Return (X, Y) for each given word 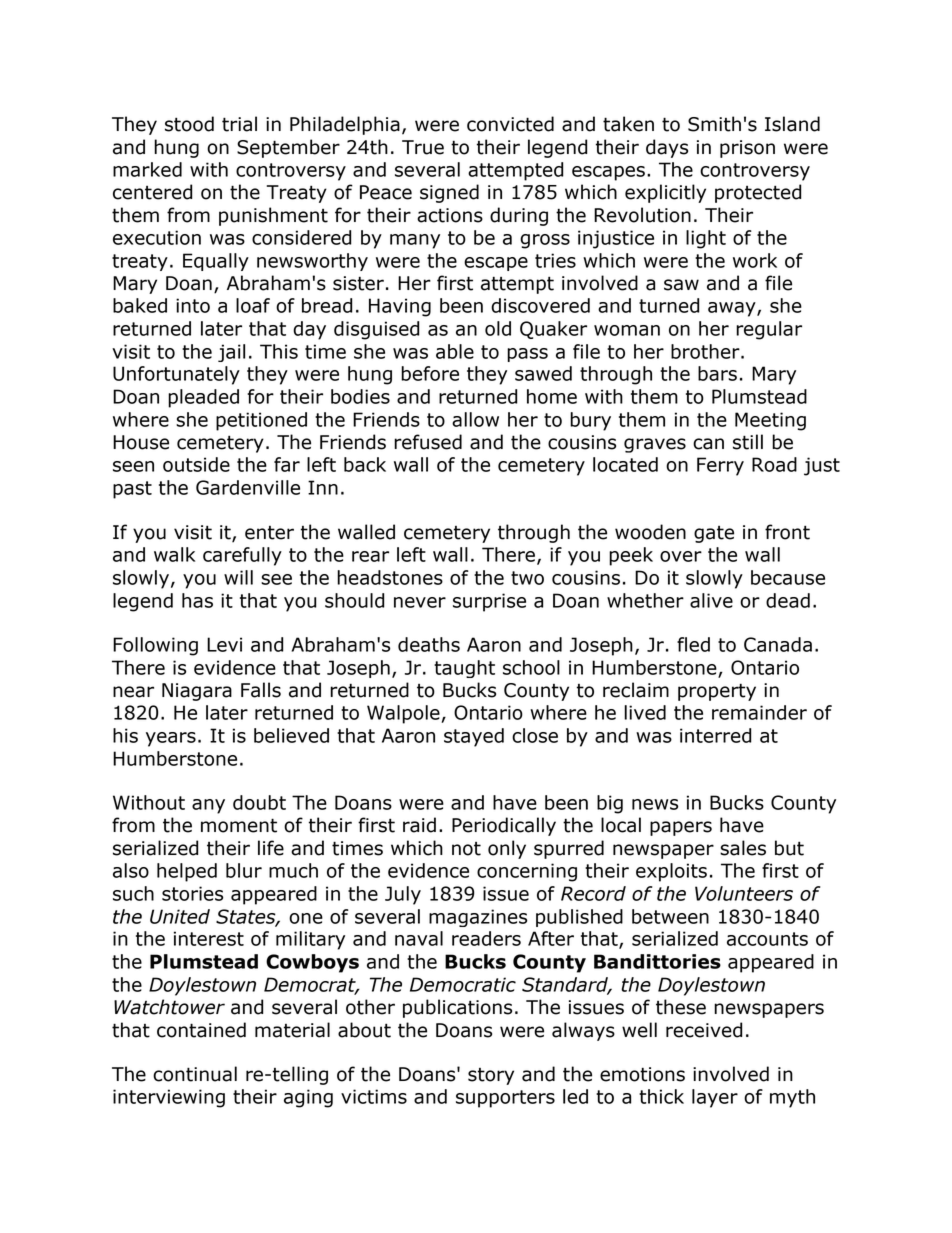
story (491, 1076)
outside (196, 464)
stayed (474, 737)
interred (716, 735)
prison (747, 149)
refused (428, 442)
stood (189, 124)
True (423, 147)
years (171, 739)
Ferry (720, 466)
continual (195, 1074)
